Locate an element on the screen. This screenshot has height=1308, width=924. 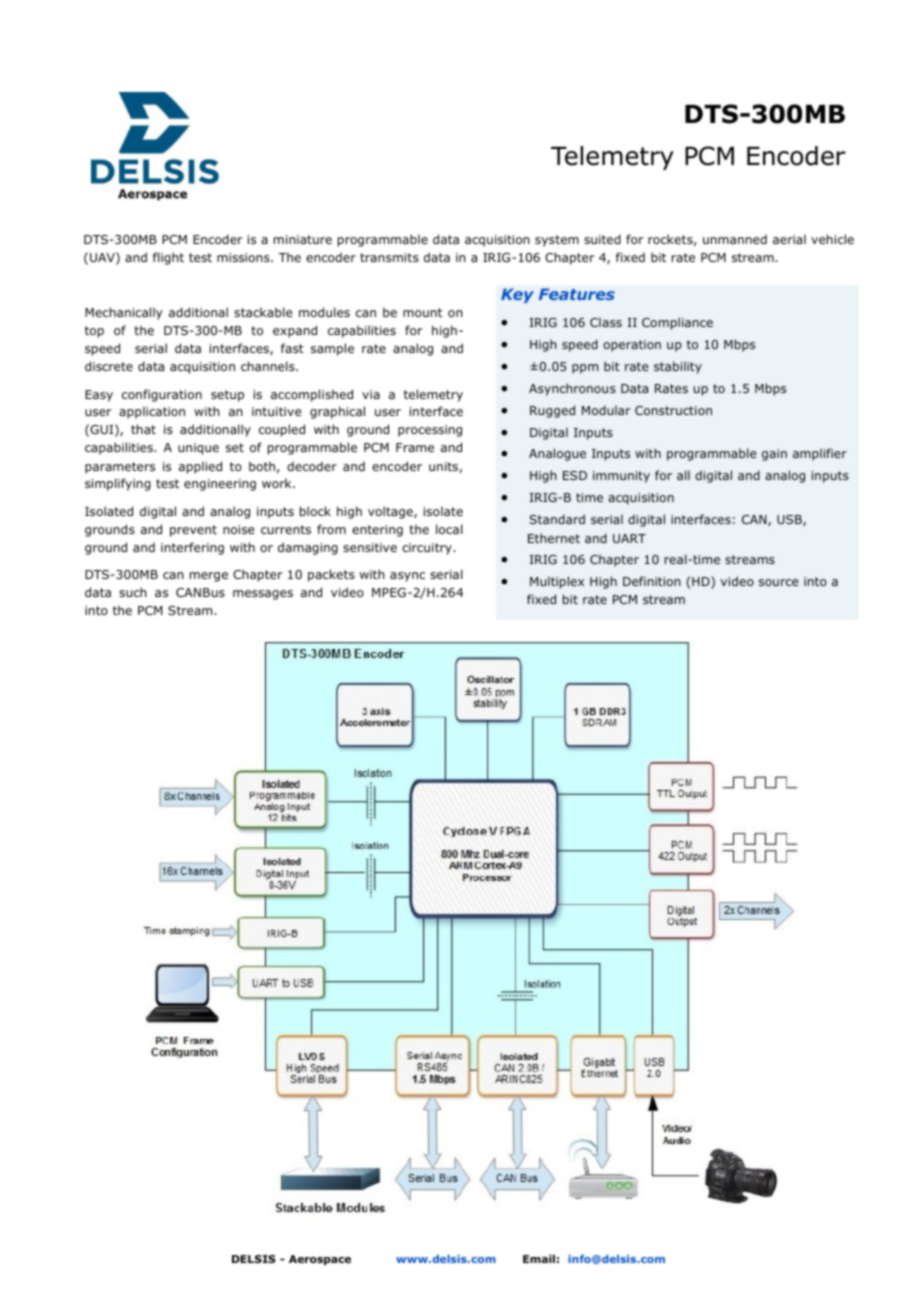
unmanned is located at coordinates (735, 239).
